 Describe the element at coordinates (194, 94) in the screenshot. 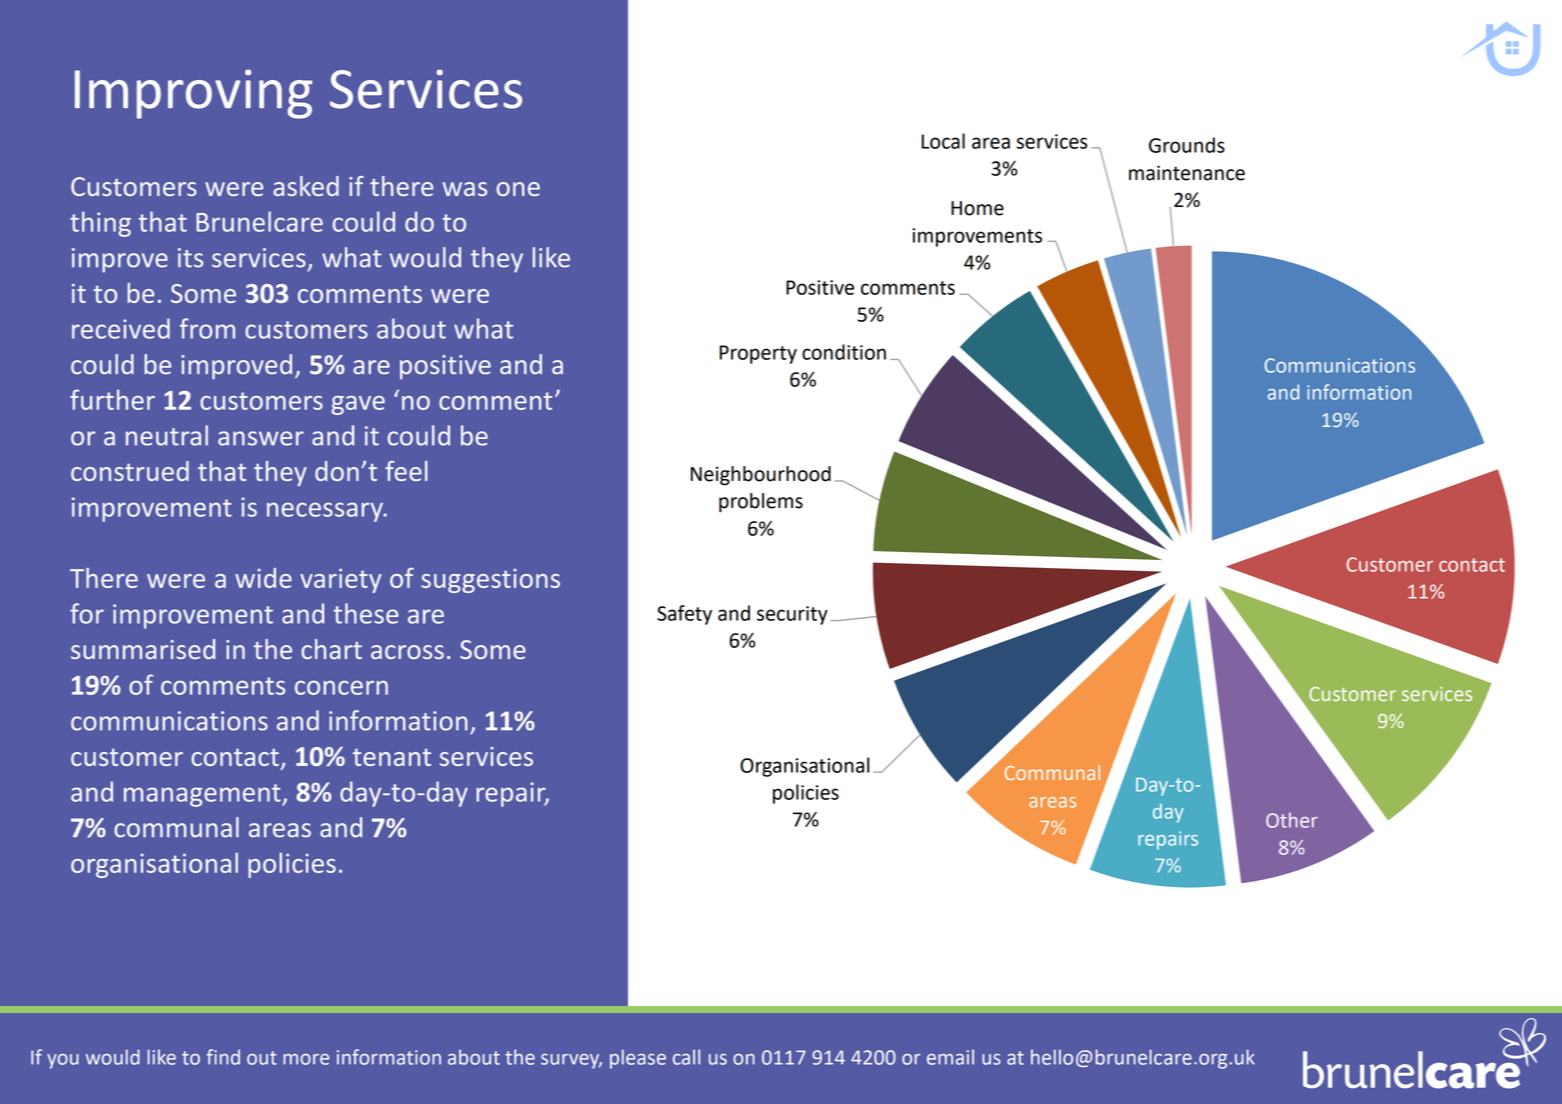

I see `Improving` at that location.
